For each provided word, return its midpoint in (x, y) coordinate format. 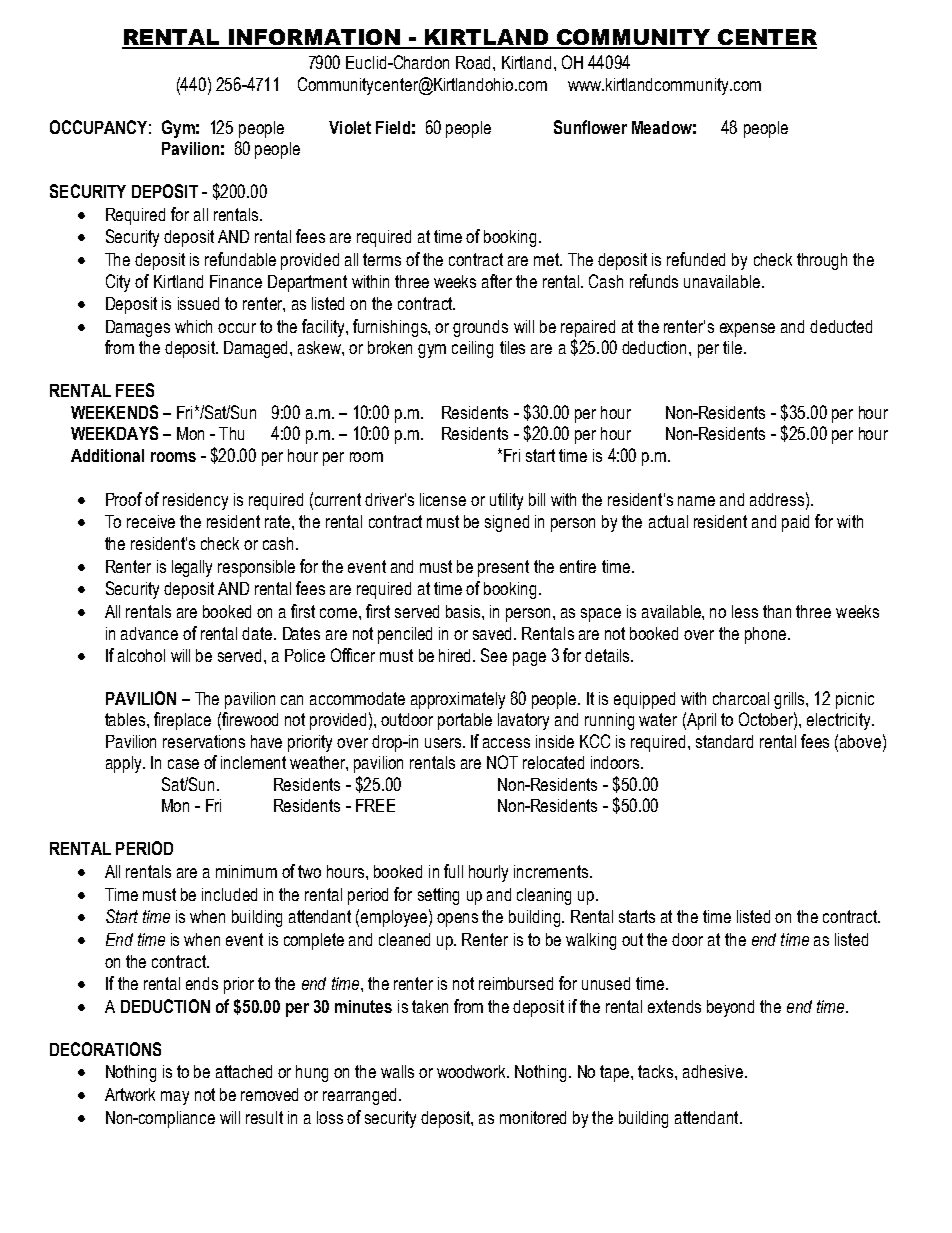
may (175, 1098)
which (193, 326)
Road (475, 62)
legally (192, 568)
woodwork (473, 1071)
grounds (480, 328)
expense (747, 330)
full (453, 871)
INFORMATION (314, 38)
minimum (246, 871)
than (777, 611)
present (503, 568)
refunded (696, 259)
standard (724, 741)
